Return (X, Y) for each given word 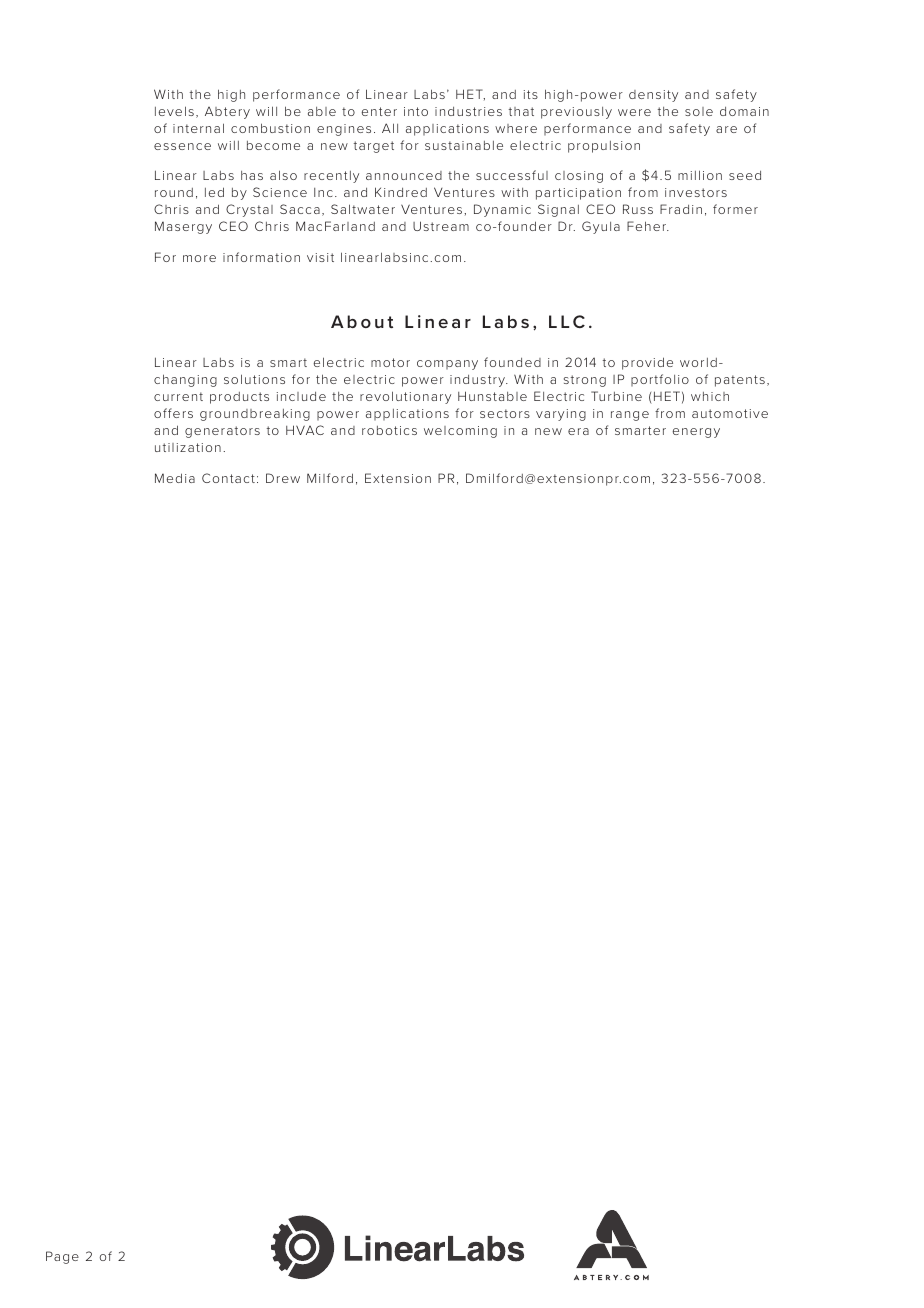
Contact (228, 478)
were (634, 112)
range (630, 416)
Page (62, 1257)
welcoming (460, 432)
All (390, 128)
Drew (283, 478)
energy (696, 433)
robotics (389, 430)
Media (175, 478)
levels (174, 111)
